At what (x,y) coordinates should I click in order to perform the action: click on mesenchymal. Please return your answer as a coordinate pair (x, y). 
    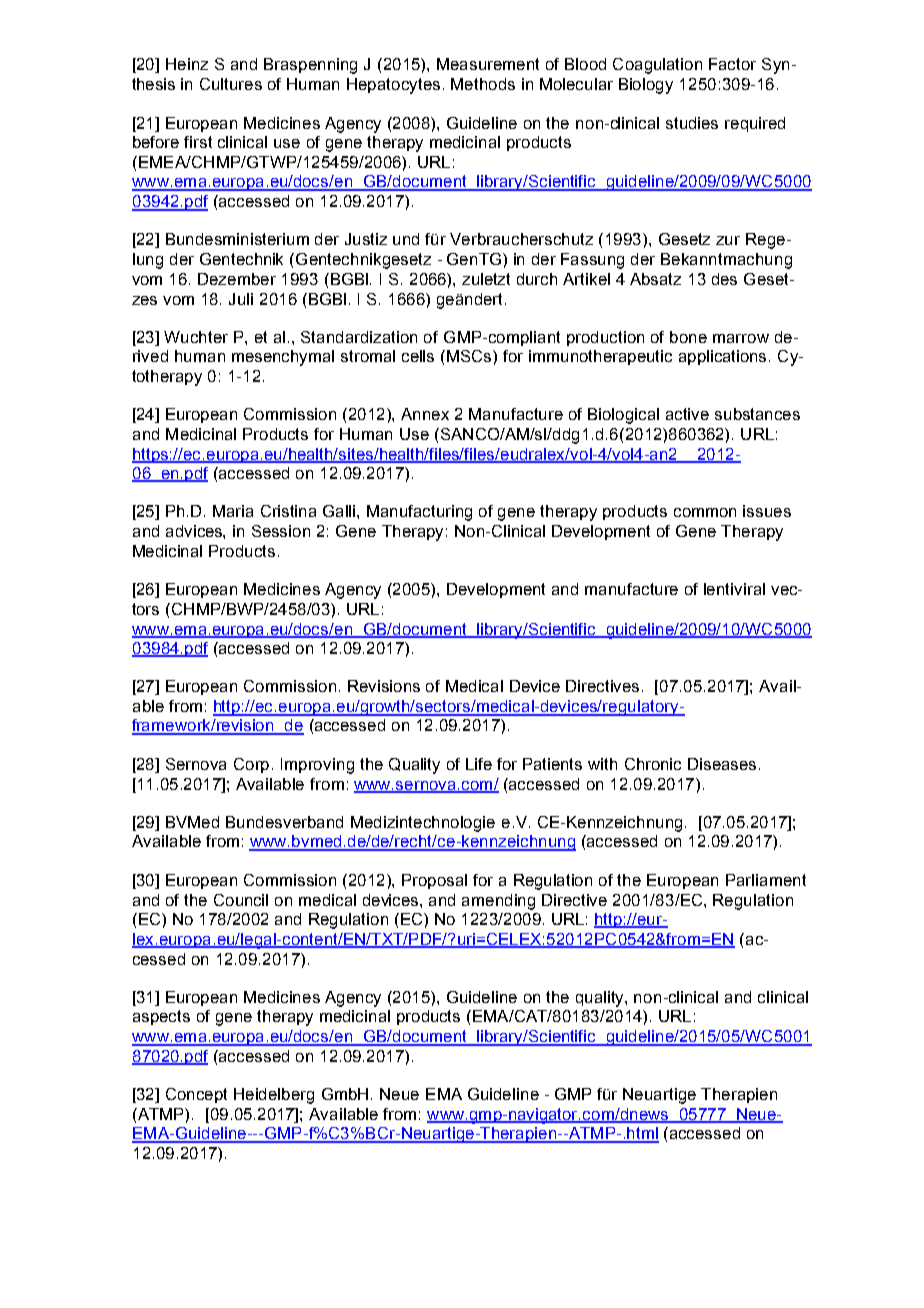
    Looking at the image, I should click on (283, 358).
